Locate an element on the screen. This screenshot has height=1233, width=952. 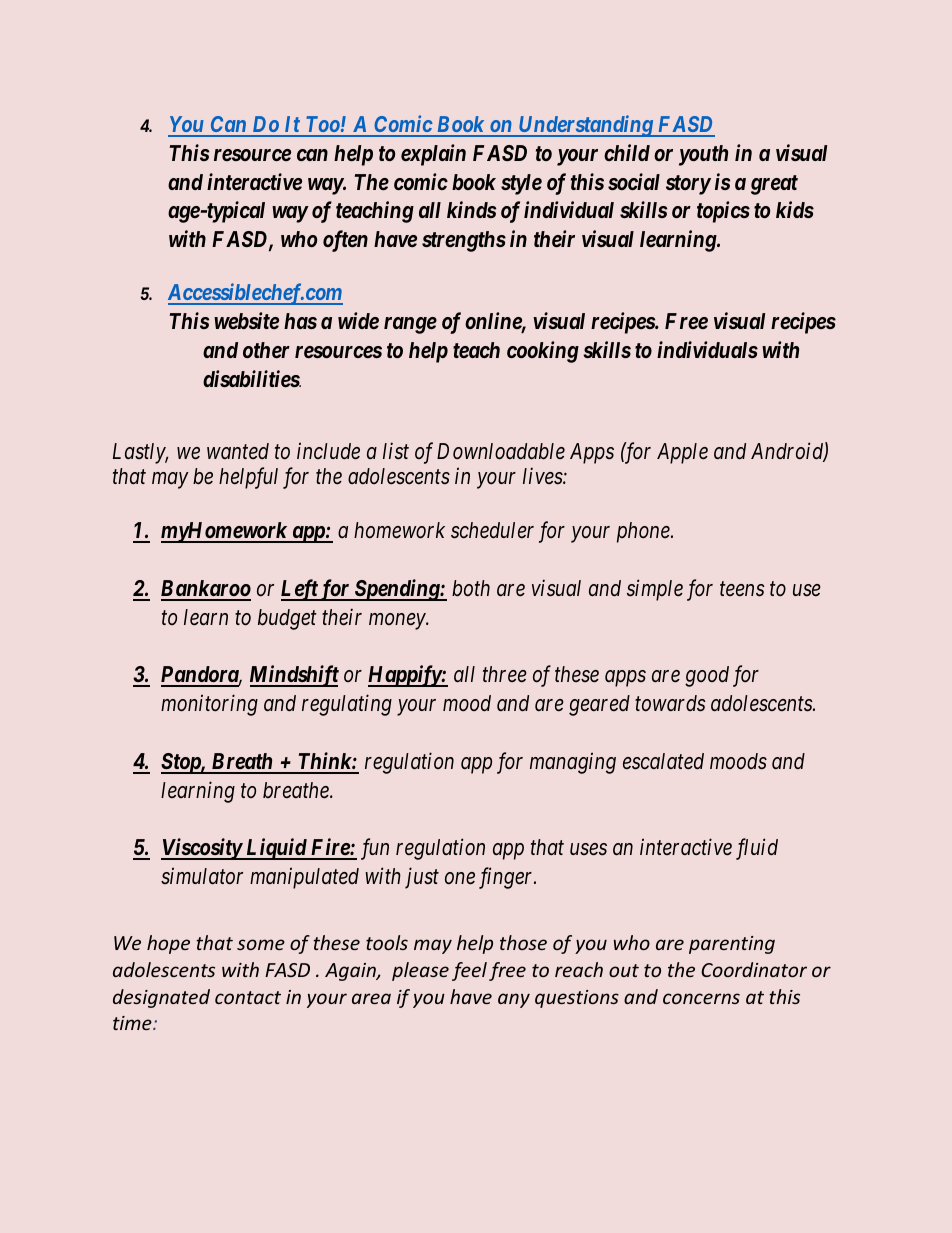
contact is located at coordinates (248, 997).
